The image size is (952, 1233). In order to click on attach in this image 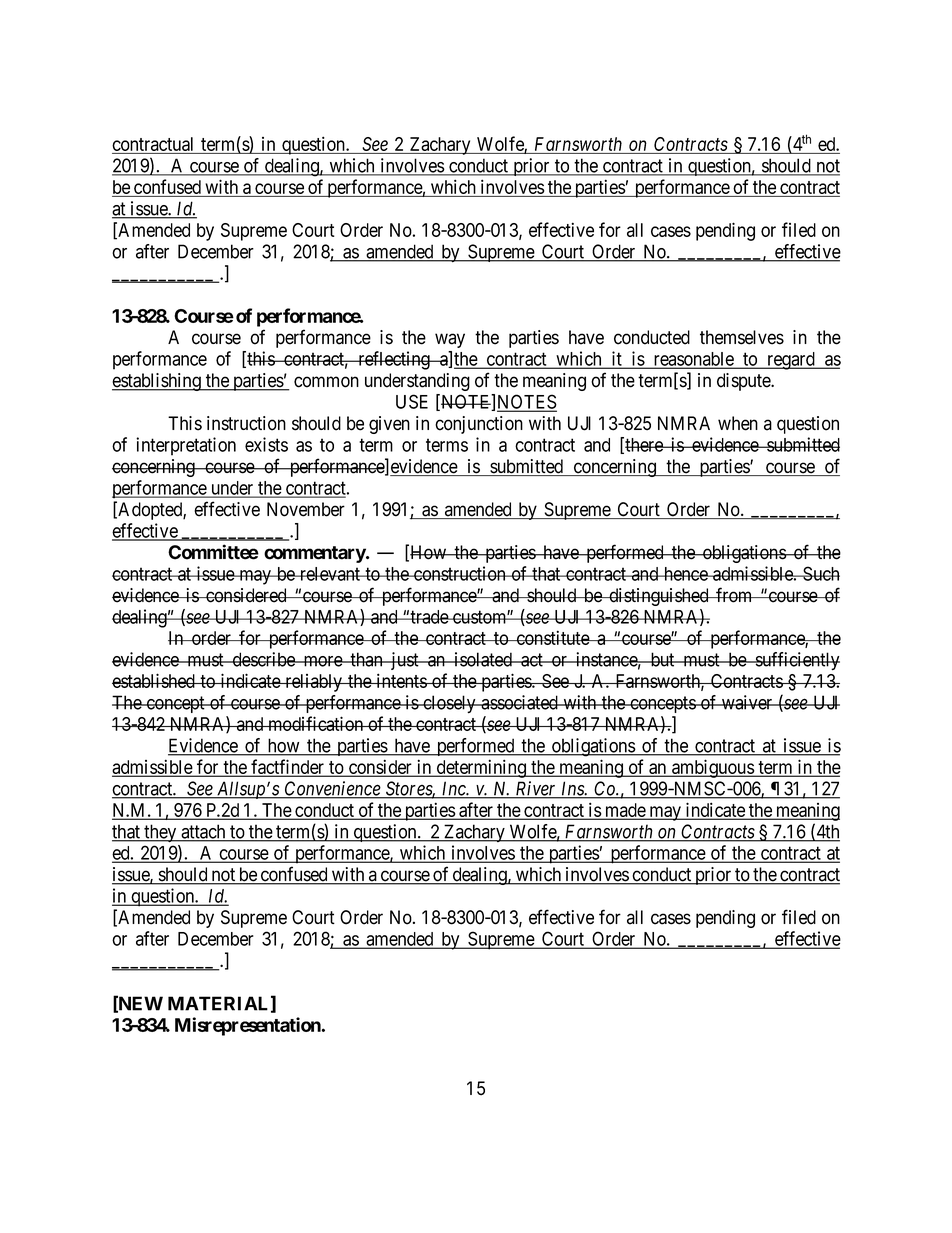, I will do `click(203, 832)`.
